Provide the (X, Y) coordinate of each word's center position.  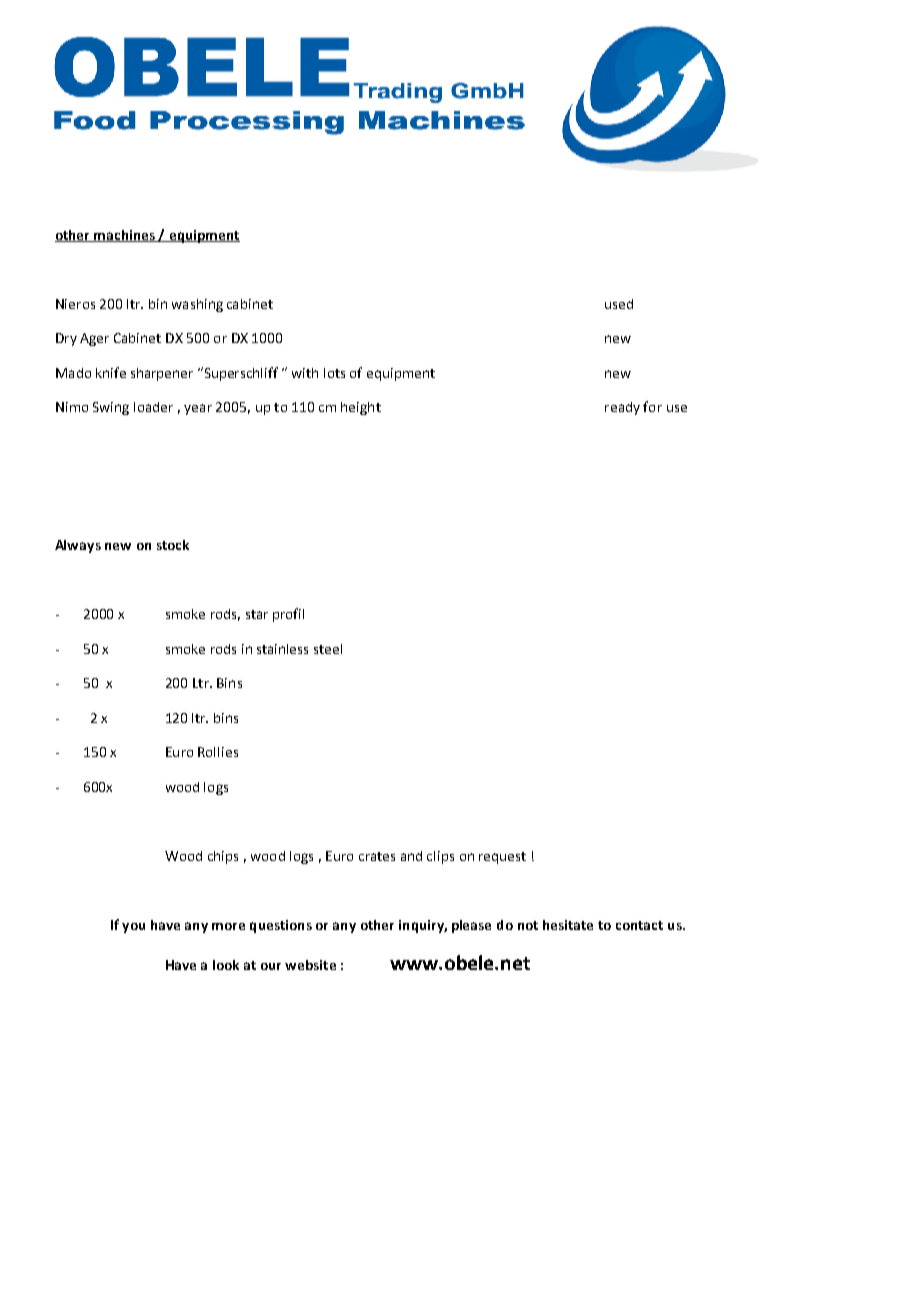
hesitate (568, 925)
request (502, 858)
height (361, 408)
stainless (282, 649)
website (310, 965)
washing (197, 305)
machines (124, 236)
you (133, 928)
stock (173, 545)
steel (328, 649)
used (619, 304)
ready (622, 408)
